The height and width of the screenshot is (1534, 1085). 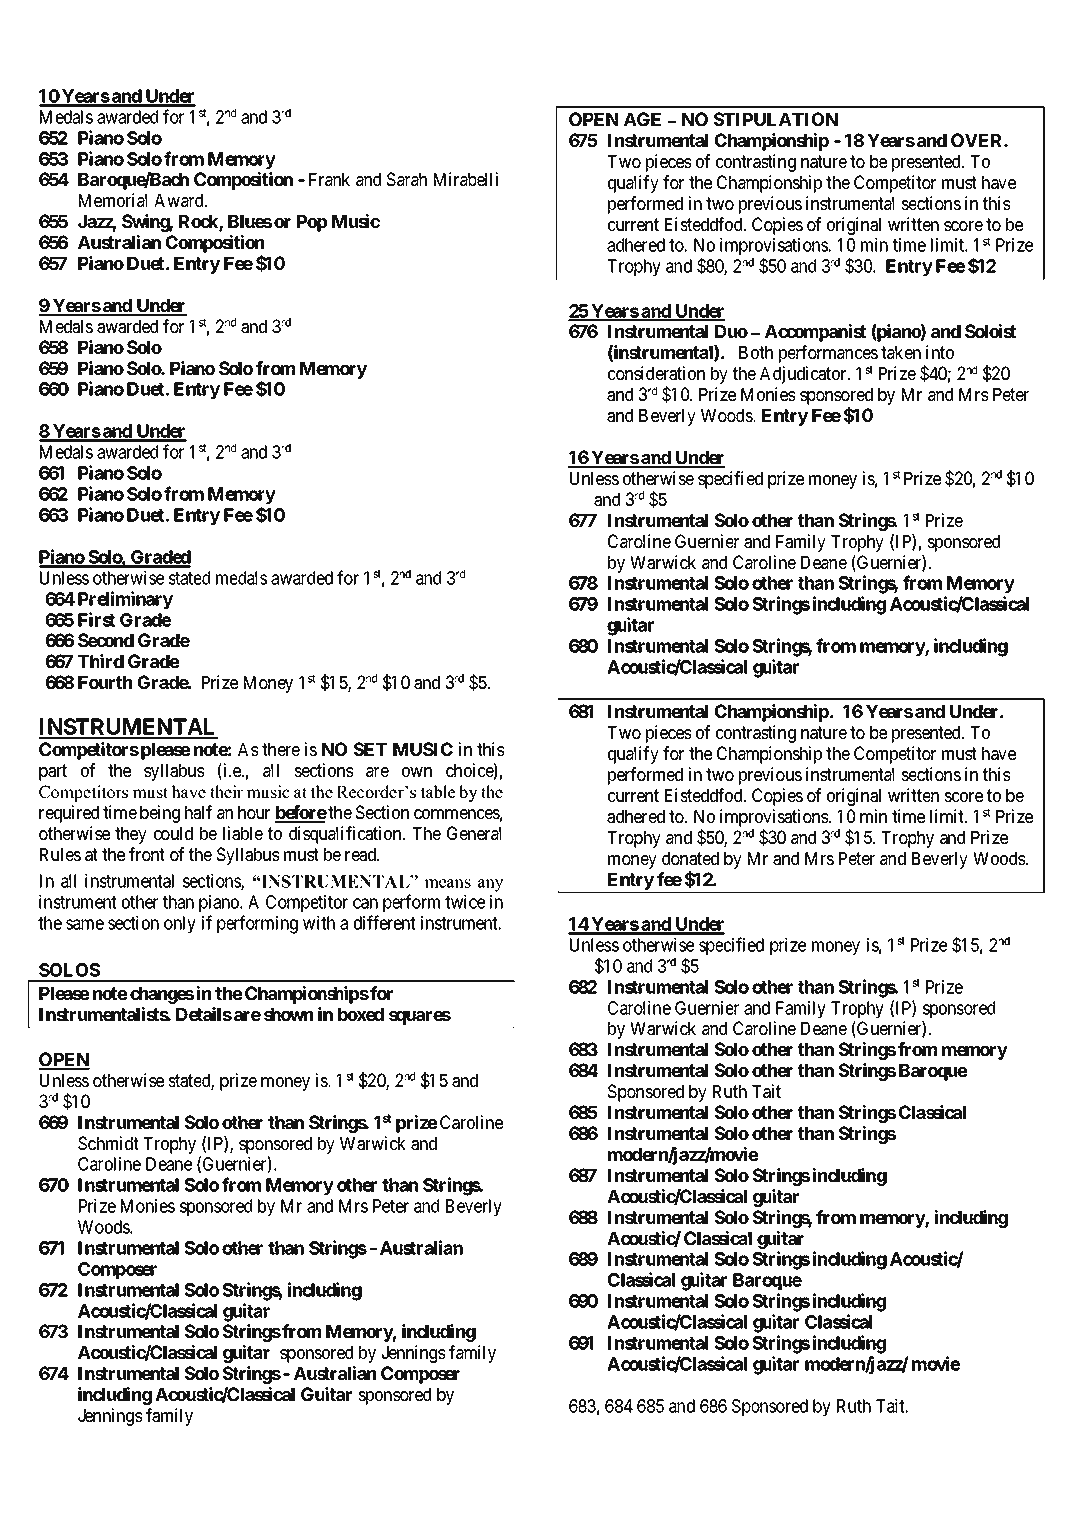 I want to click on Memorial, so click(x=113, y=200).
